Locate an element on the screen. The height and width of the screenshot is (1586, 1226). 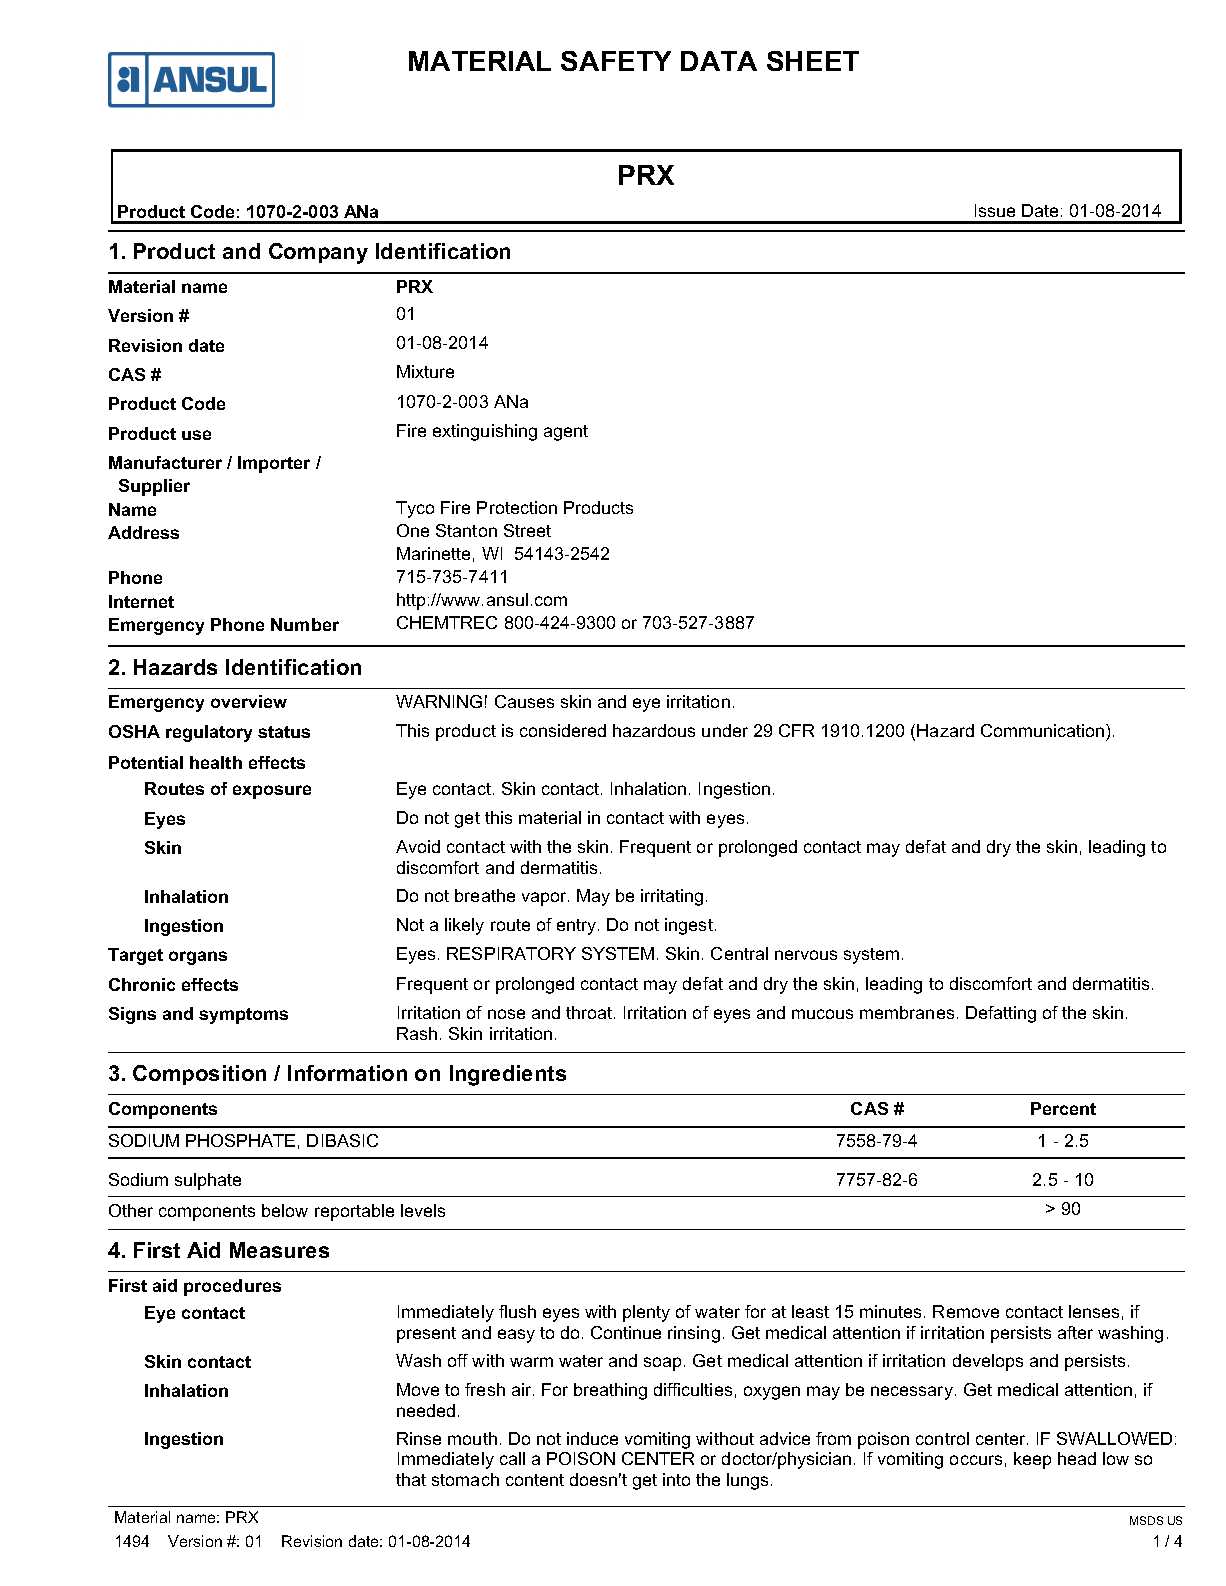
exposure is located at coordinates (272, 792).
